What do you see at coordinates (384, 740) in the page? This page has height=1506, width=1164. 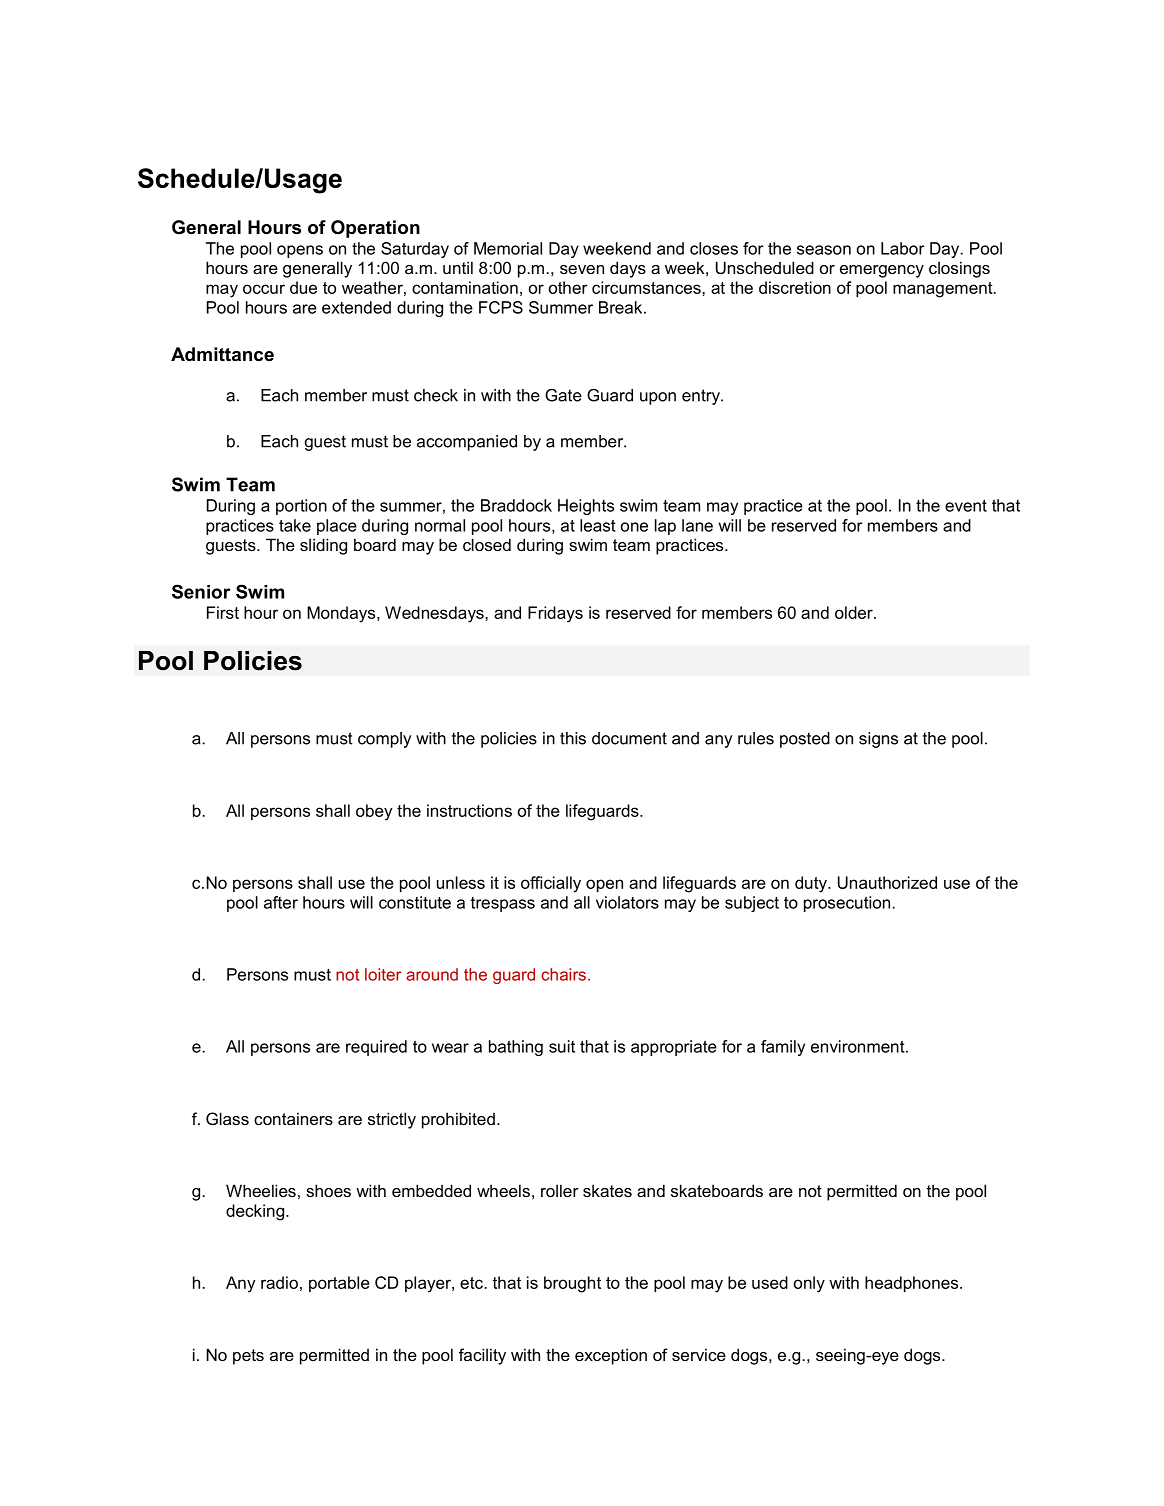 I see `comply` at bounding box center [384, 740].
